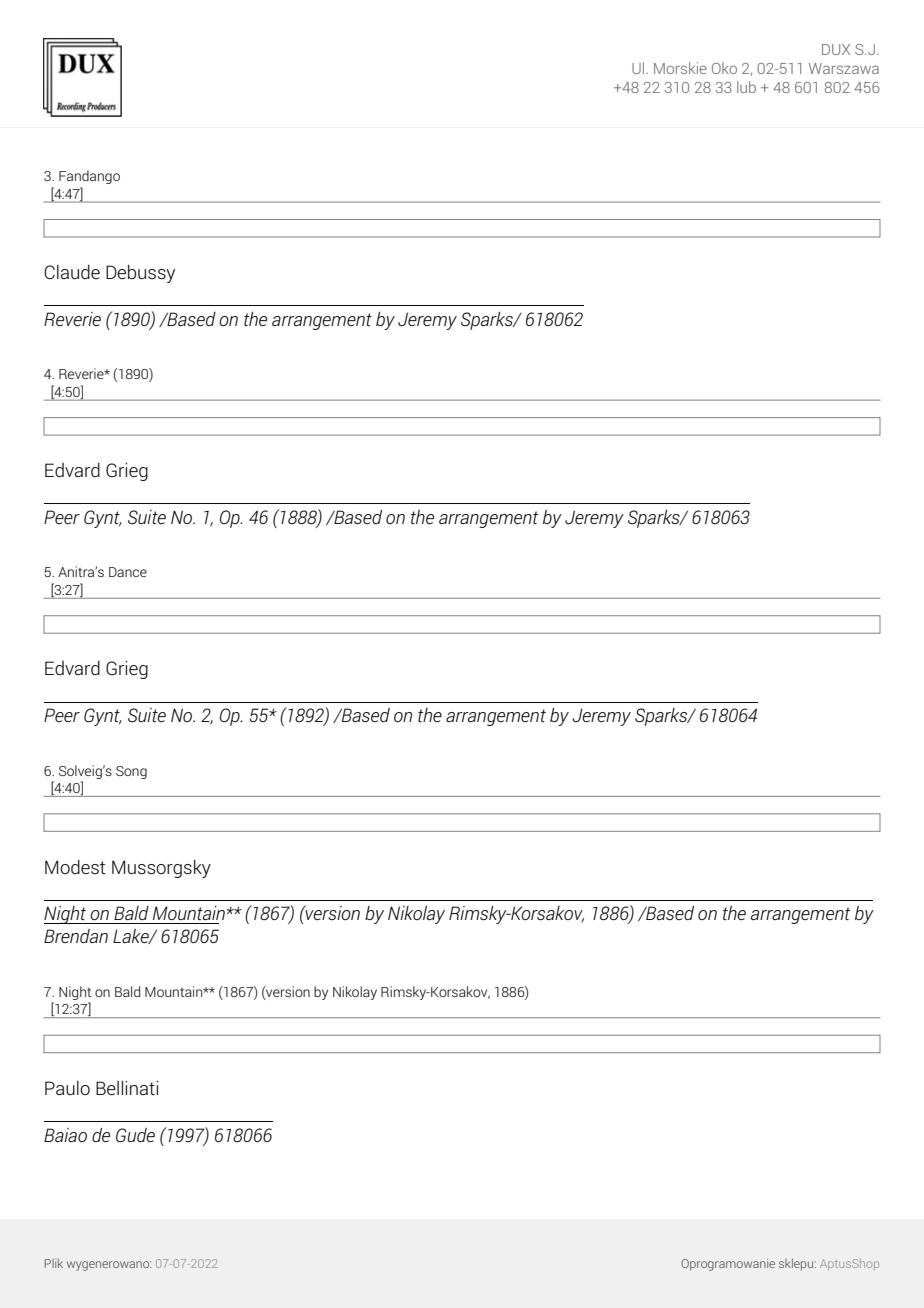  Describe the element at coordinates (128, 572) in the document. I see `Dance` at that location.
